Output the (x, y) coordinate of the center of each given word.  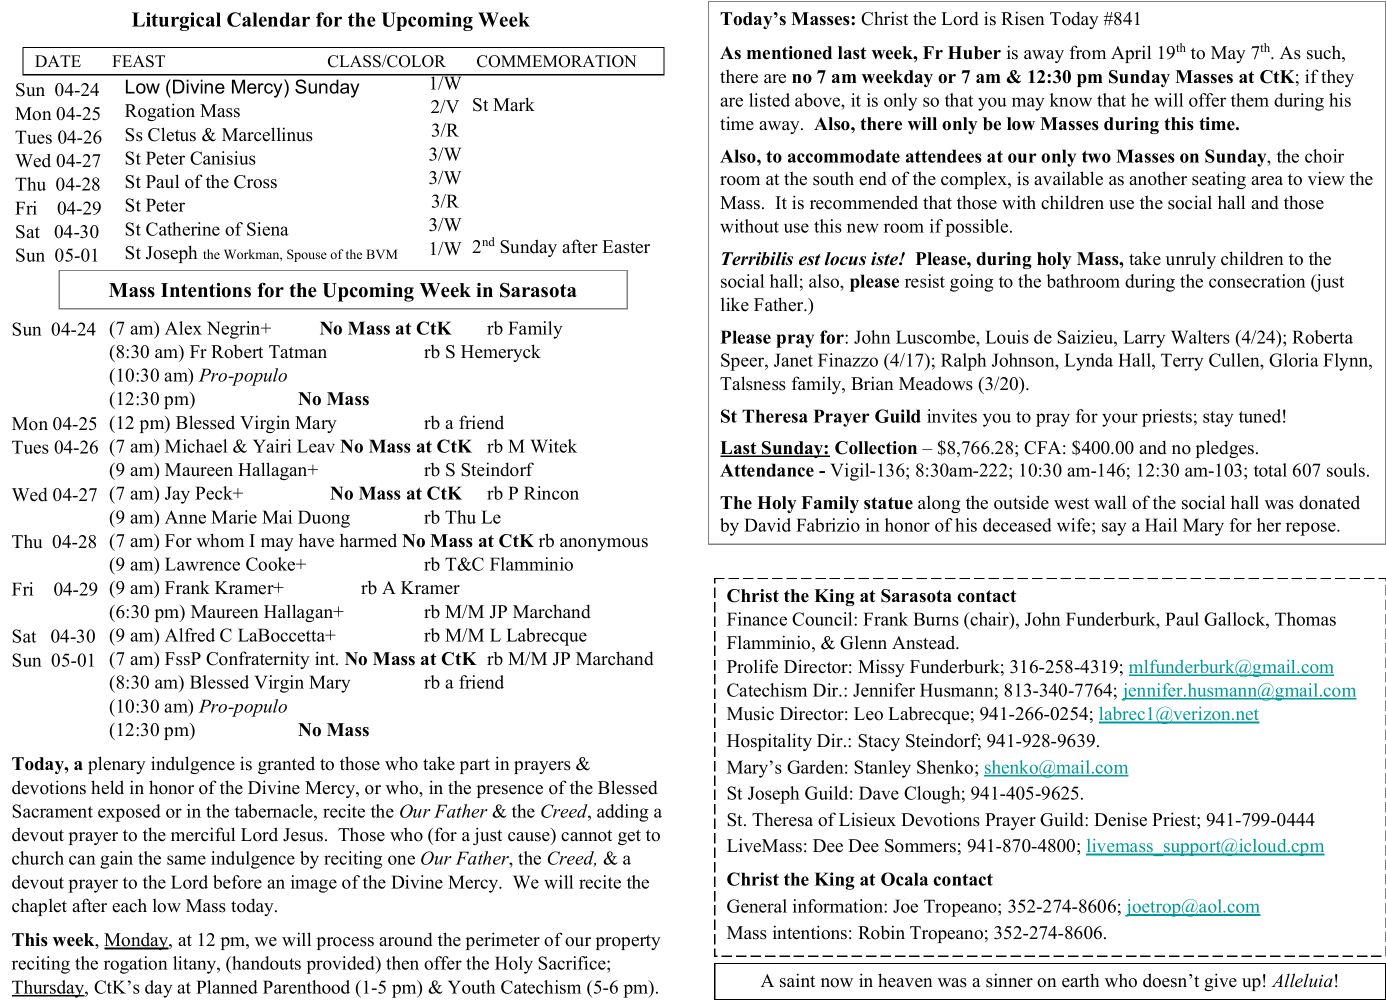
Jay (177, 495)
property (628, 942)
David (767, 525)
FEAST (138, 61)
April (1131, 54)
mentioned (789, 53)
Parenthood (306, 987)
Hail (1161, 525)
